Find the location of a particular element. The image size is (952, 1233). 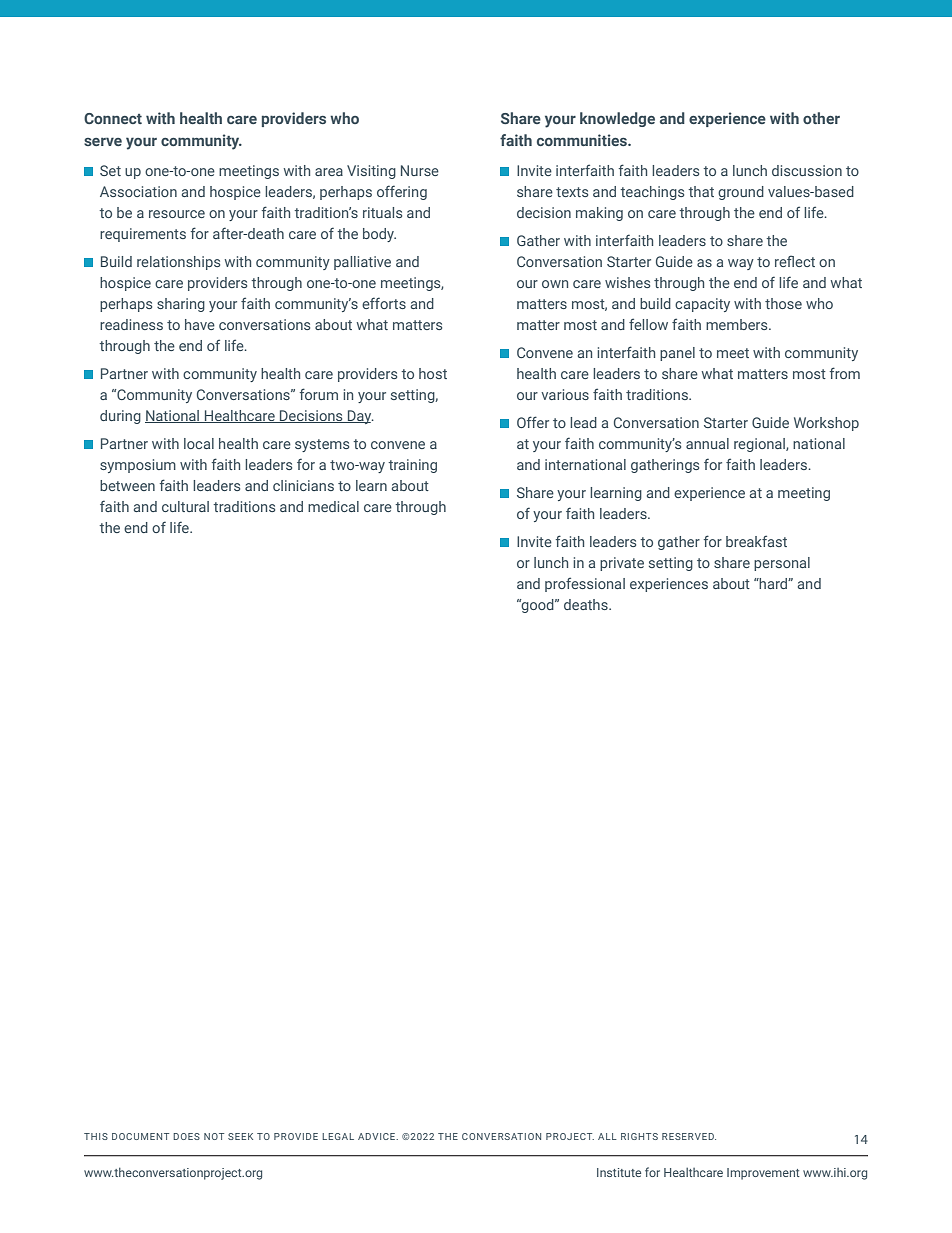

cultural is located at coordinates (185, 506).
